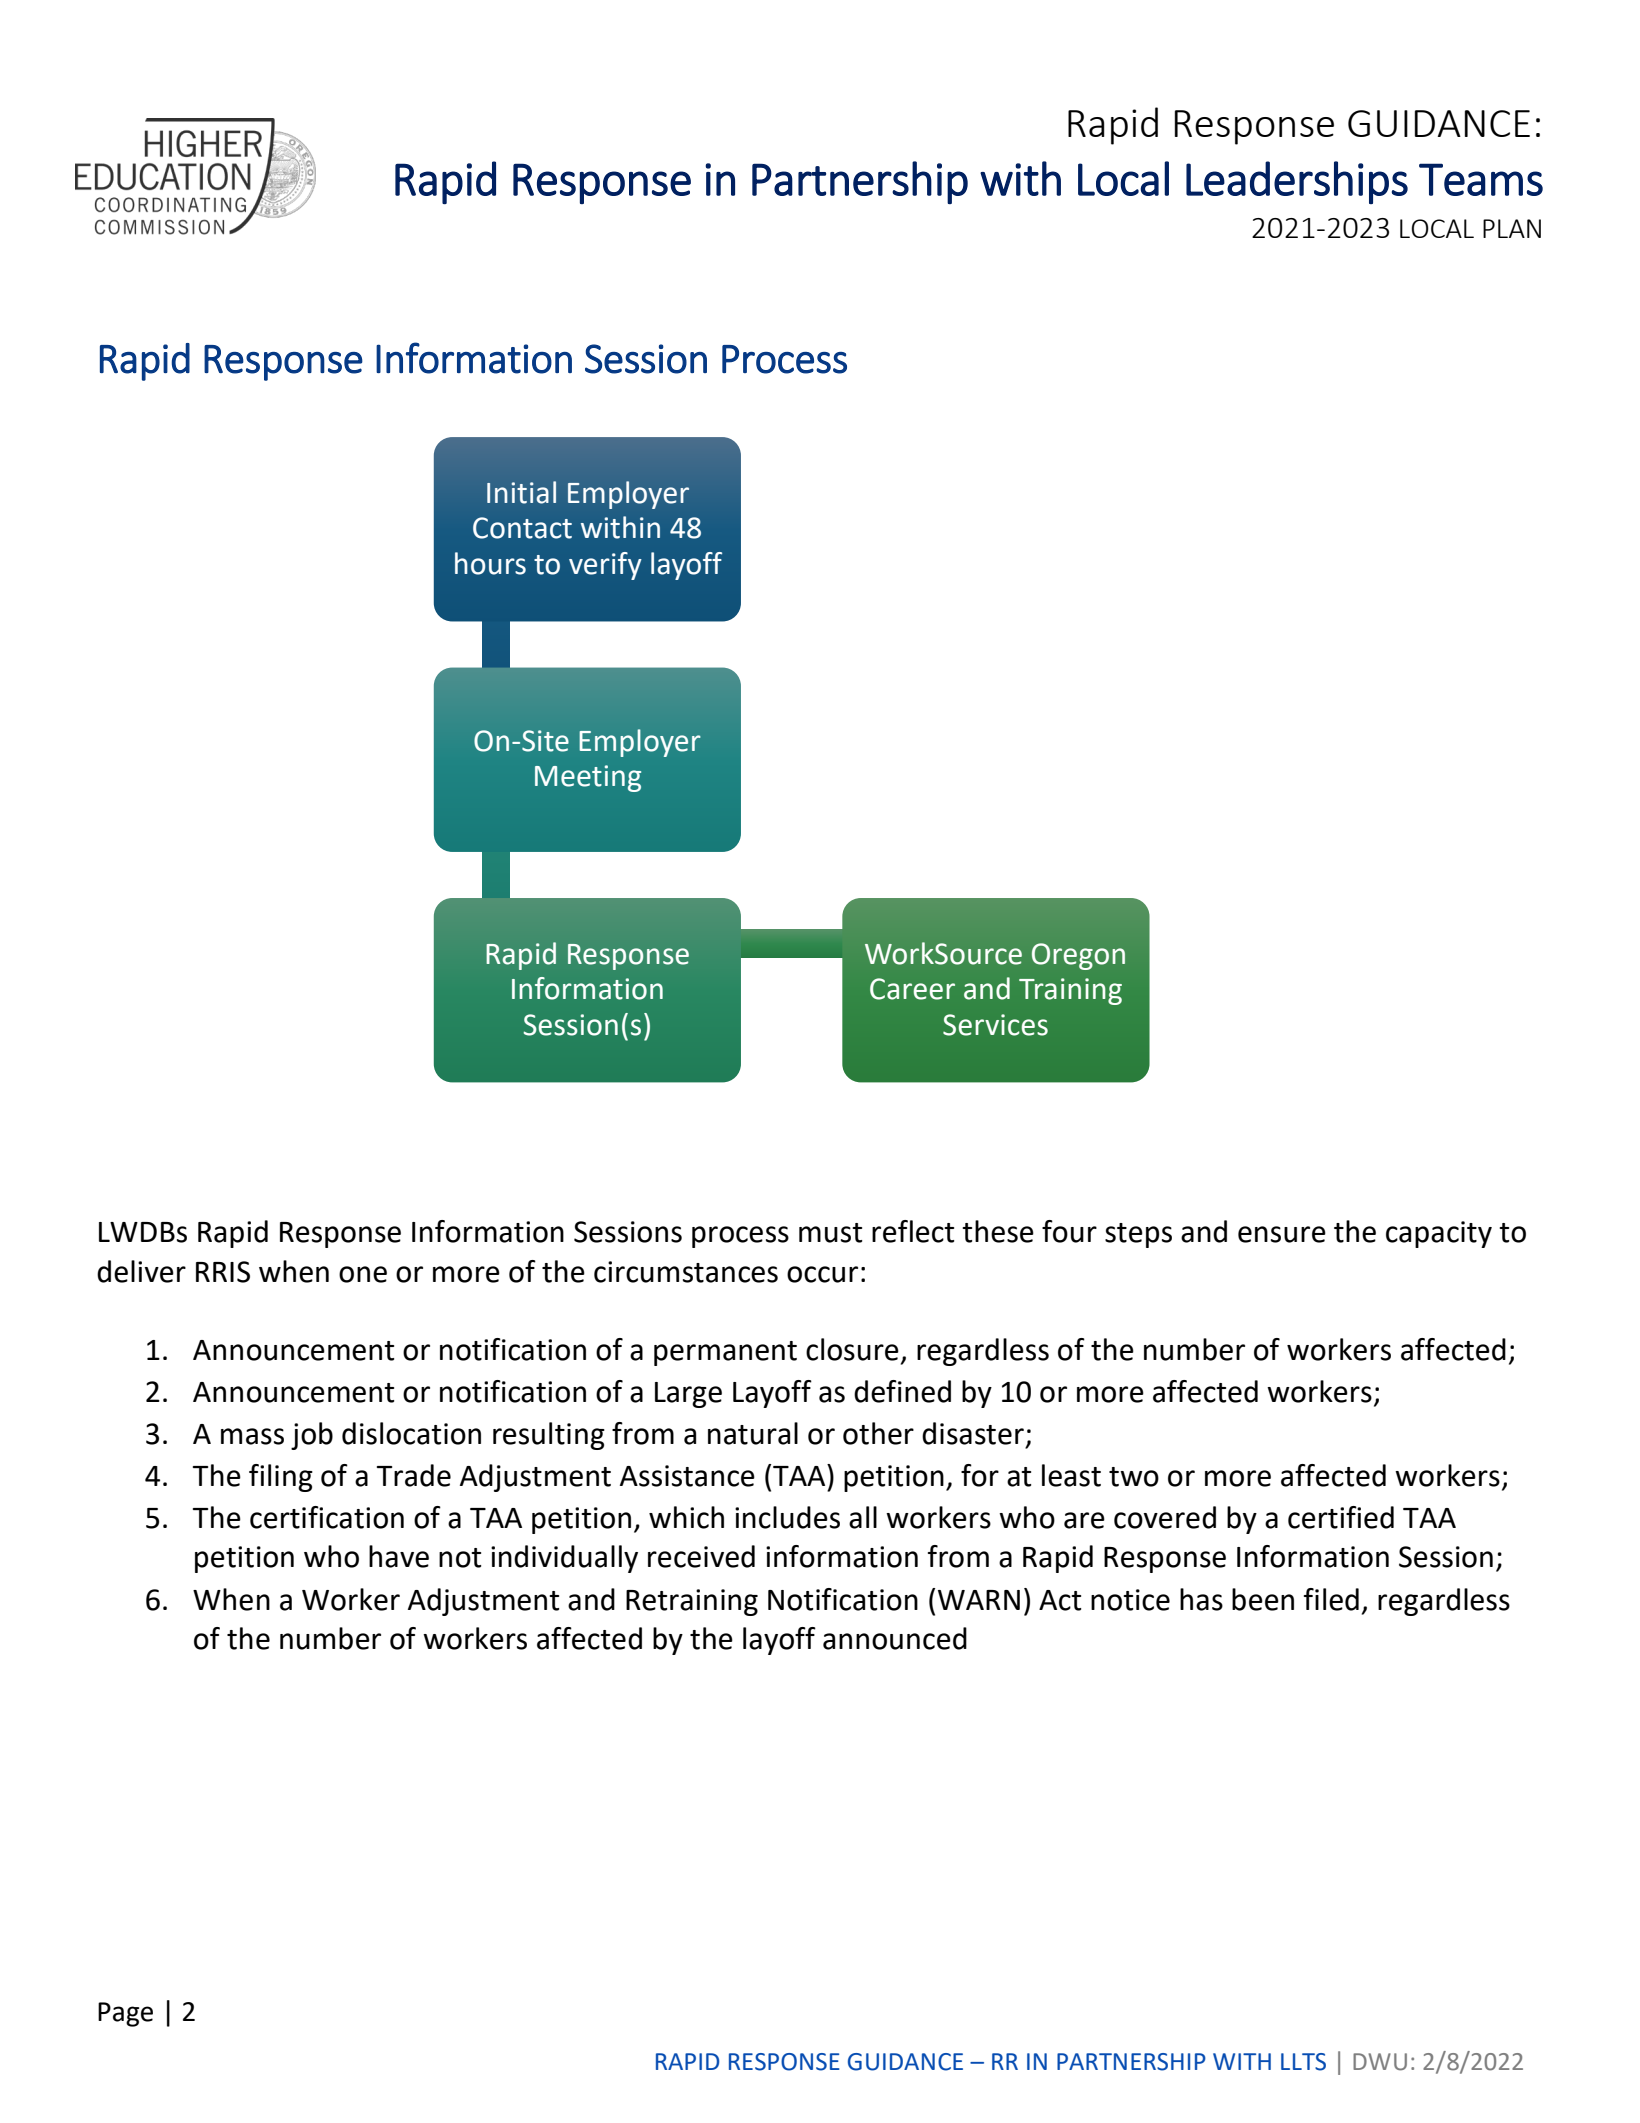 Image resolution: width=1640 pixels, height=2123 pixels. I want to click on closure, so click(852, 1349).
